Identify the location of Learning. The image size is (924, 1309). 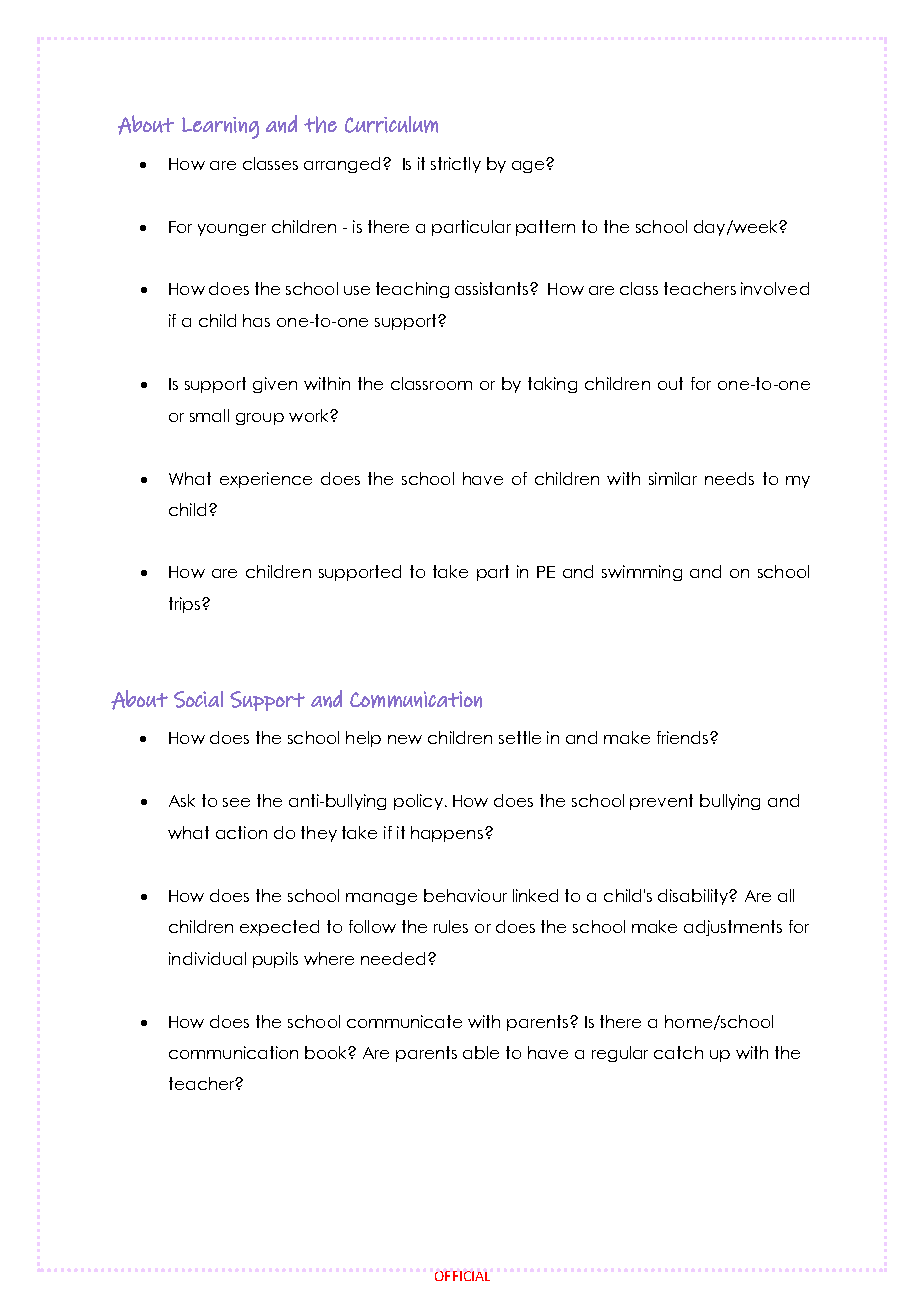
(220, 128).
